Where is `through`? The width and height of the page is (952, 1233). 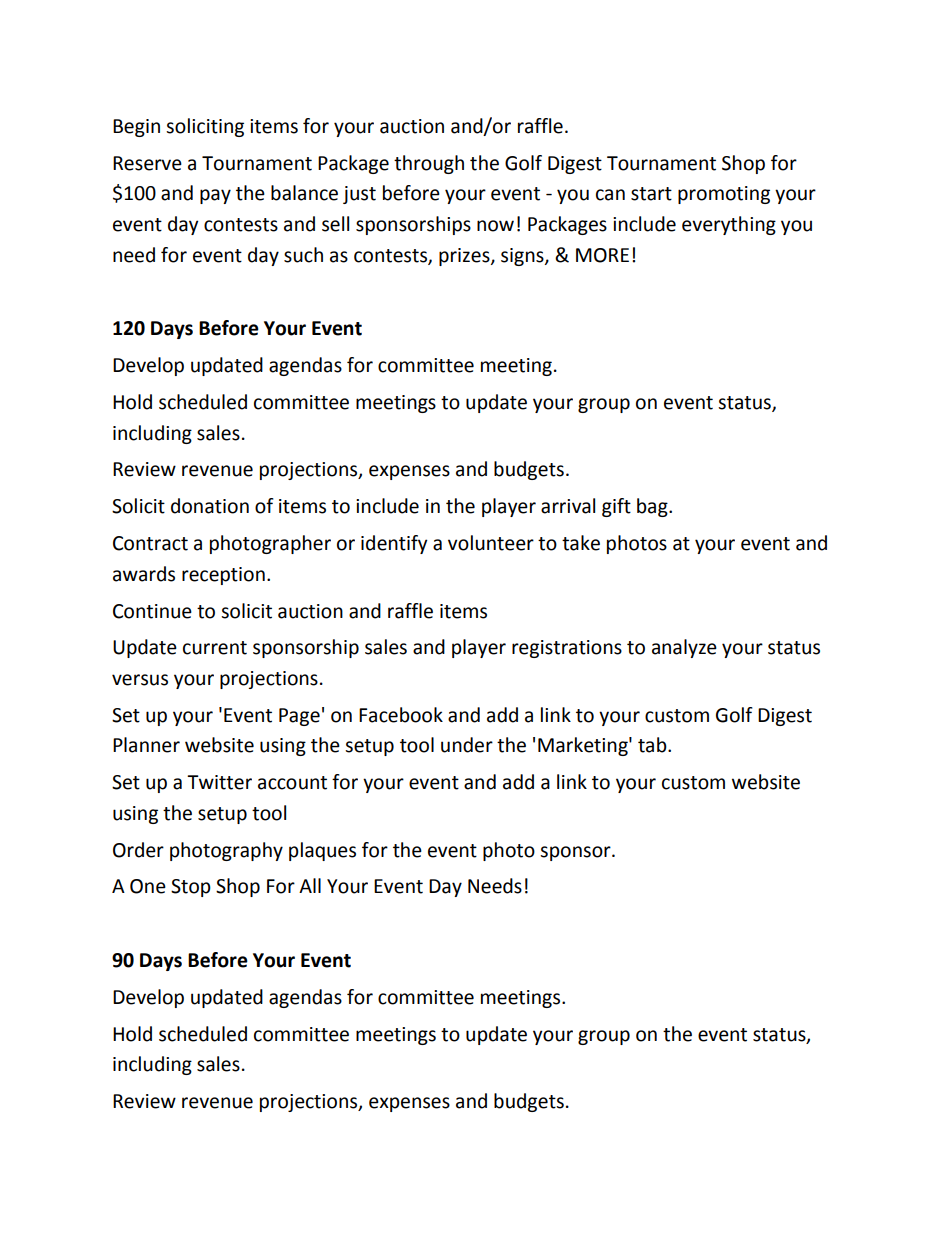
through is located at coordinates (429, 164).
